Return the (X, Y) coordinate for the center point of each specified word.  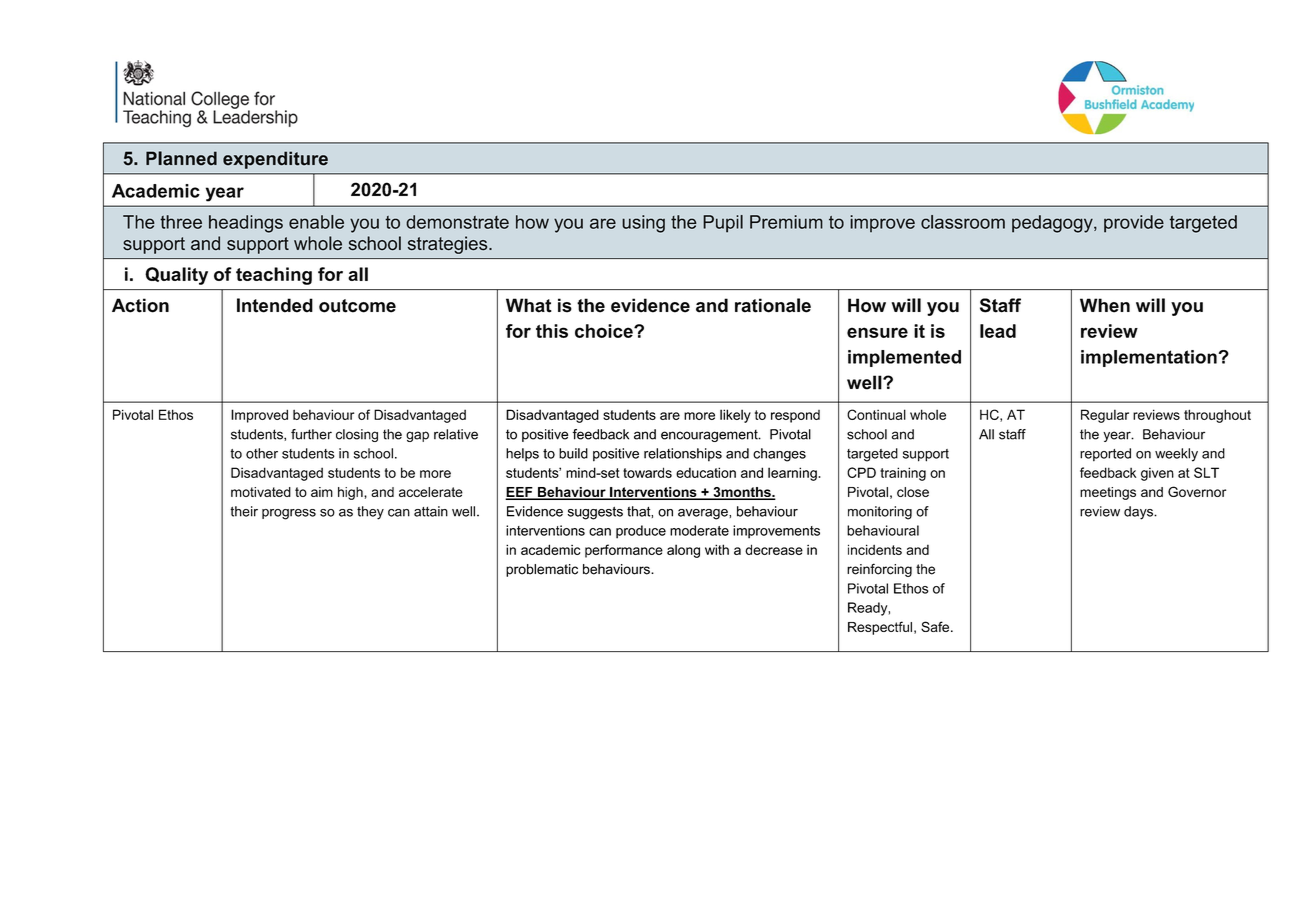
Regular (1105, 416)
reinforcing (879, 570)
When (1105, 305)
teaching (274, 276)
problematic (542, 570)
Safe (936, 626)
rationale (773, 305)
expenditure (275, 160)
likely (735, 416)
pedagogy (1053, 224)
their (244, 511)
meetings (1108, 493)
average (704, 514)
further (311, 434)
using (643, 224)
